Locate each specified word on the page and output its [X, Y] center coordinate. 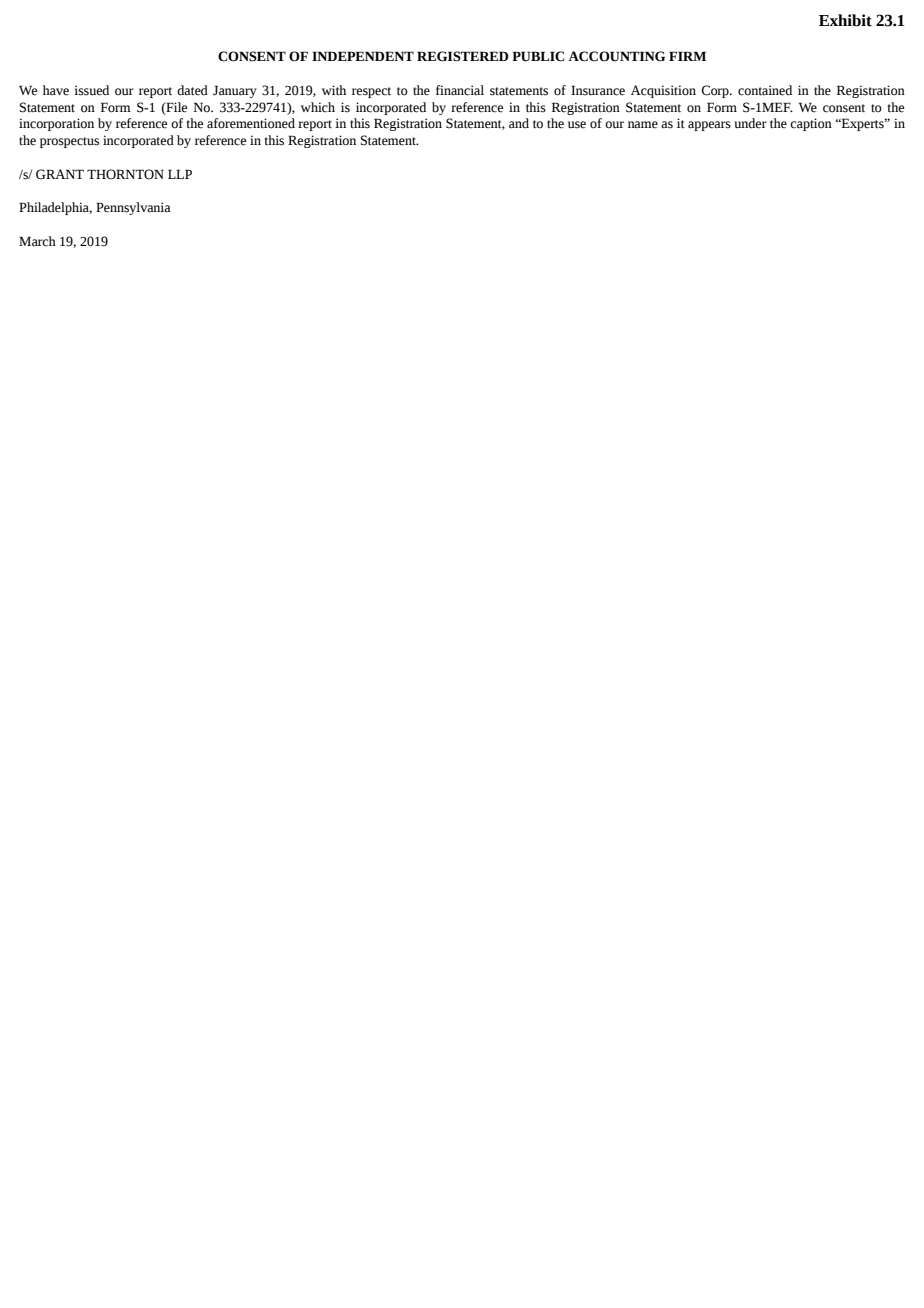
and [519, 123]
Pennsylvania [133, 208]
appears [709, 126]
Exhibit [845, 20]
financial [460, 90]
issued [91, 90]
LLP [180, 174]
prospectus [69, 142]
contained [765, 90]
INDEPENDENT [363, 56]
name [643, 125]
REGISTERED [462, 56]
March [37, 241]
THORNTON [125, 174]
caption [811, 124]
